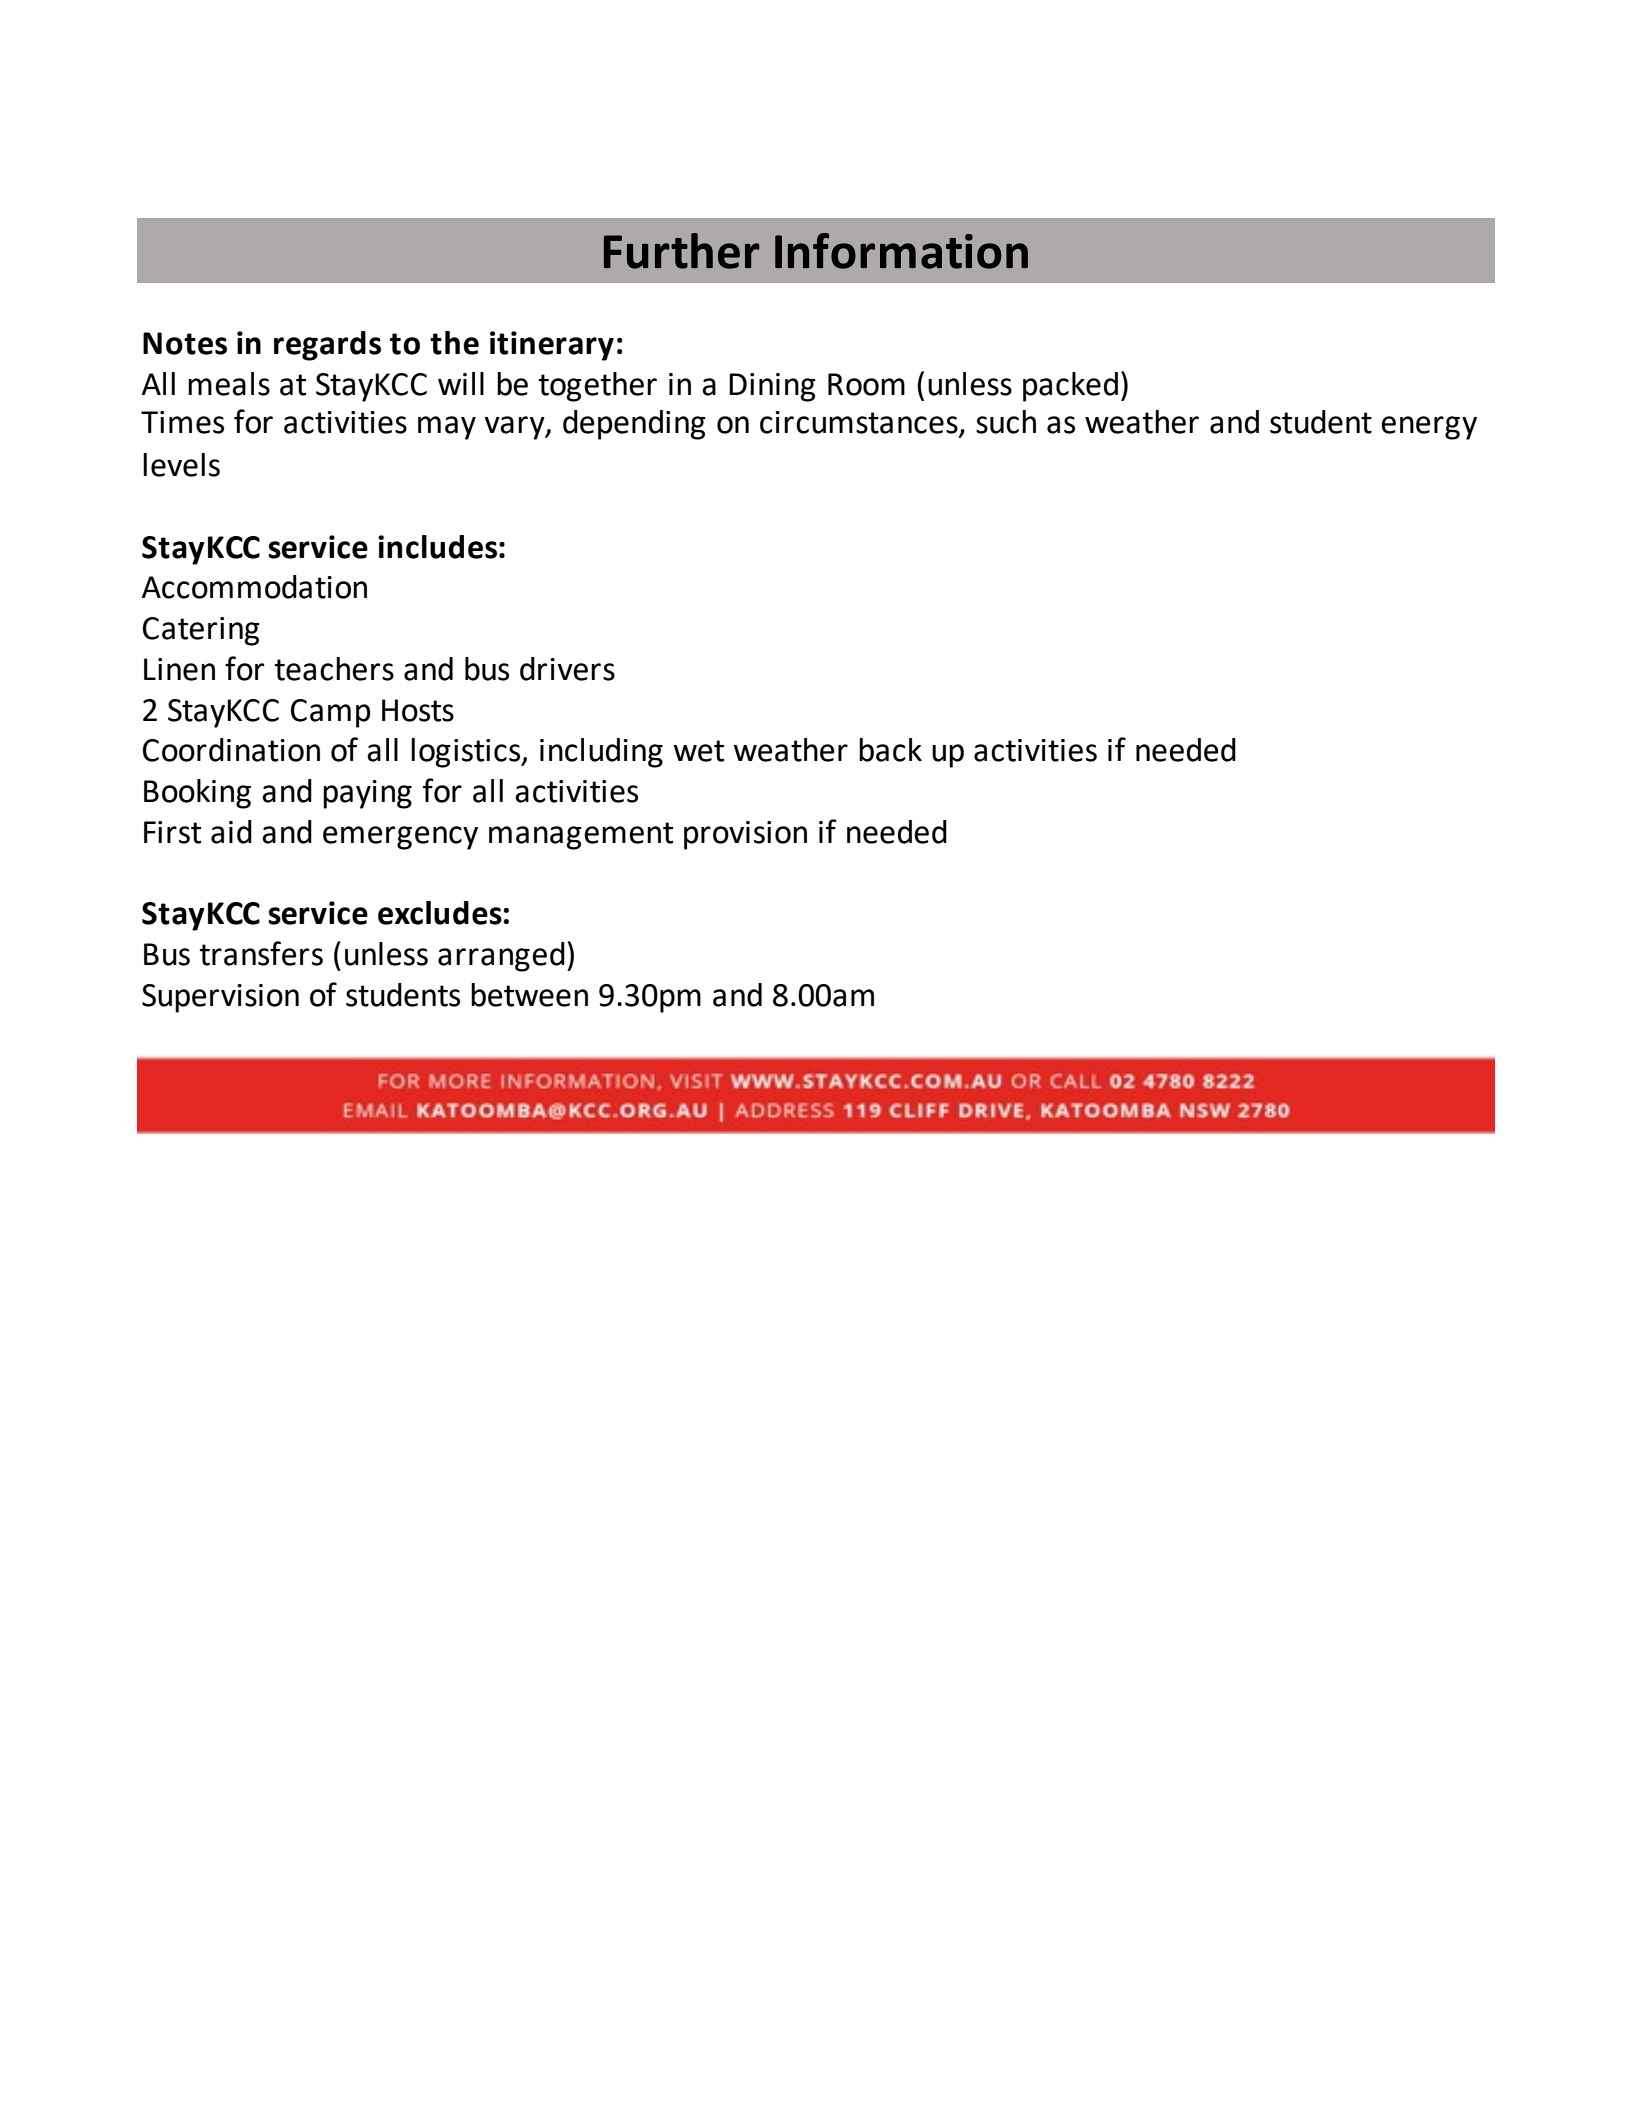 This screenshot has height=2123, width=1640. What do you see at coordinates (261, 953) in the screenshot?
I see `transfers` at bounding box center [261, 953].
